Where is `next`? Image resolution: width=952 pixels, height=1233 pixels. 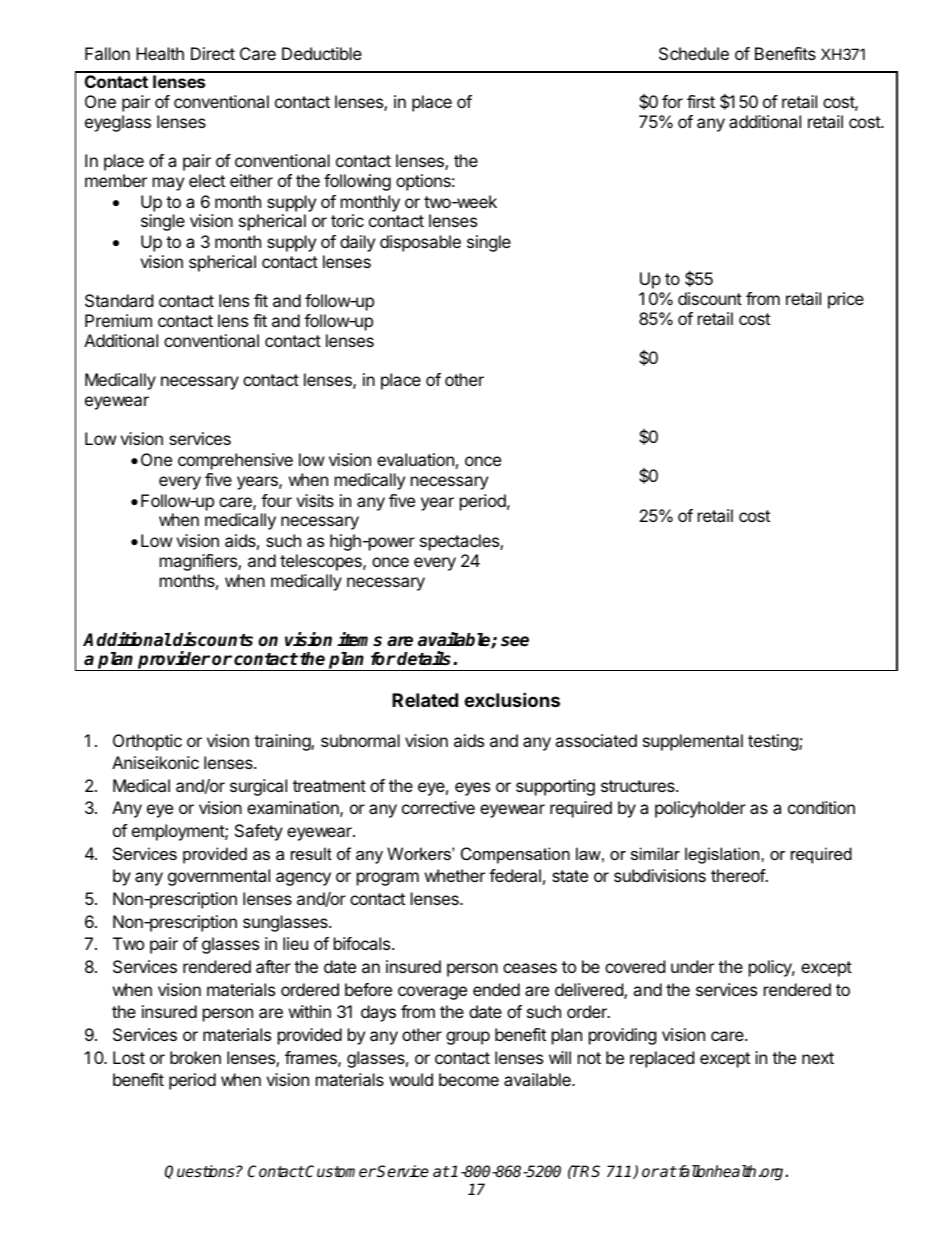
next is located at coordinates (818, 1058).
